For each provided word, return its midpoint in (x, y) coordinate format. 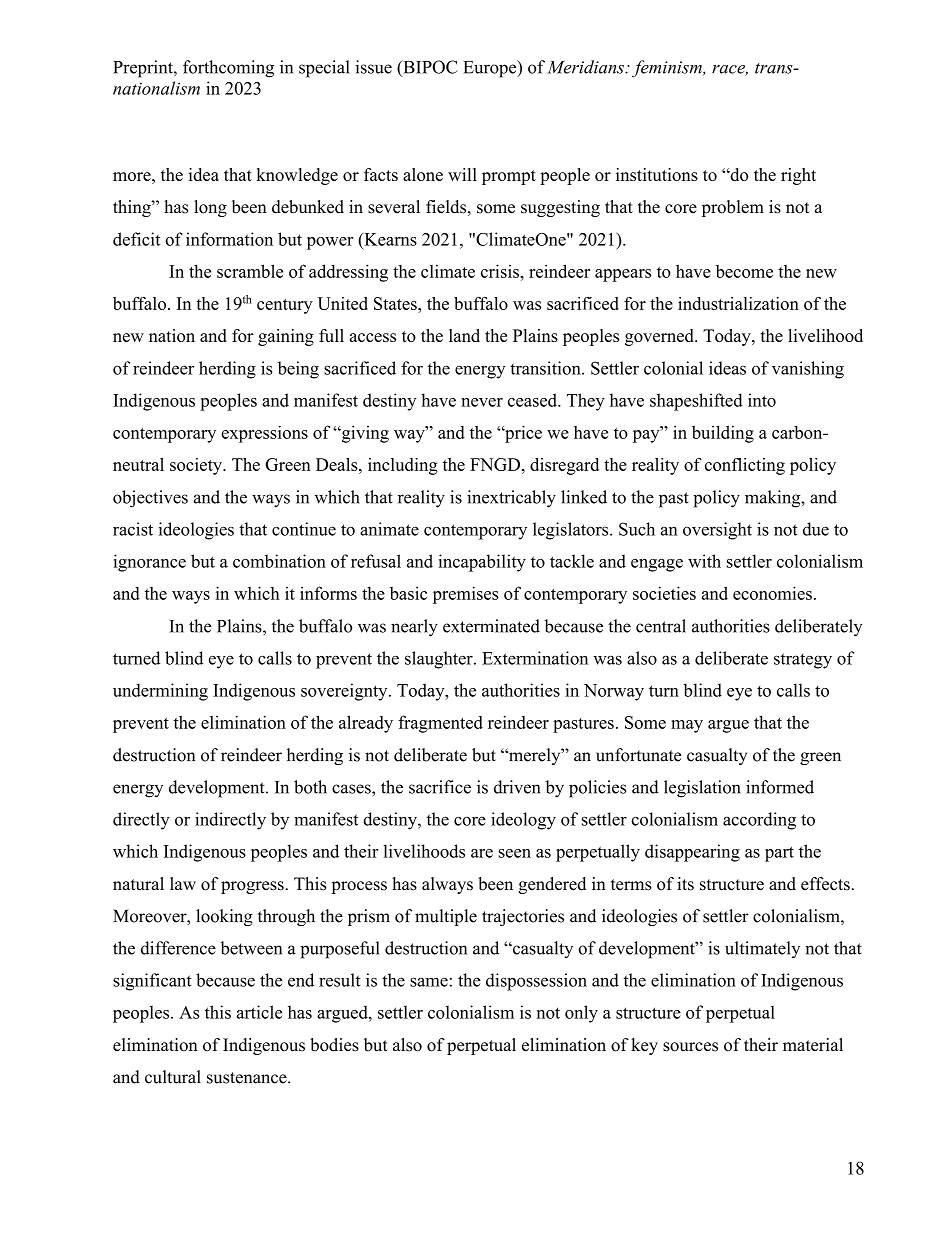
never (482, 402)
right (798, 176)
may (687, 726)
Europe (491, 69)
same (430, 982)
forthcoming (228, 69)
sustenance (248, 1078)
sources (690, 1047)
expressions (265, 434)
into (762, 400)
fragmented (440, 724)
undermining (160, 692)
